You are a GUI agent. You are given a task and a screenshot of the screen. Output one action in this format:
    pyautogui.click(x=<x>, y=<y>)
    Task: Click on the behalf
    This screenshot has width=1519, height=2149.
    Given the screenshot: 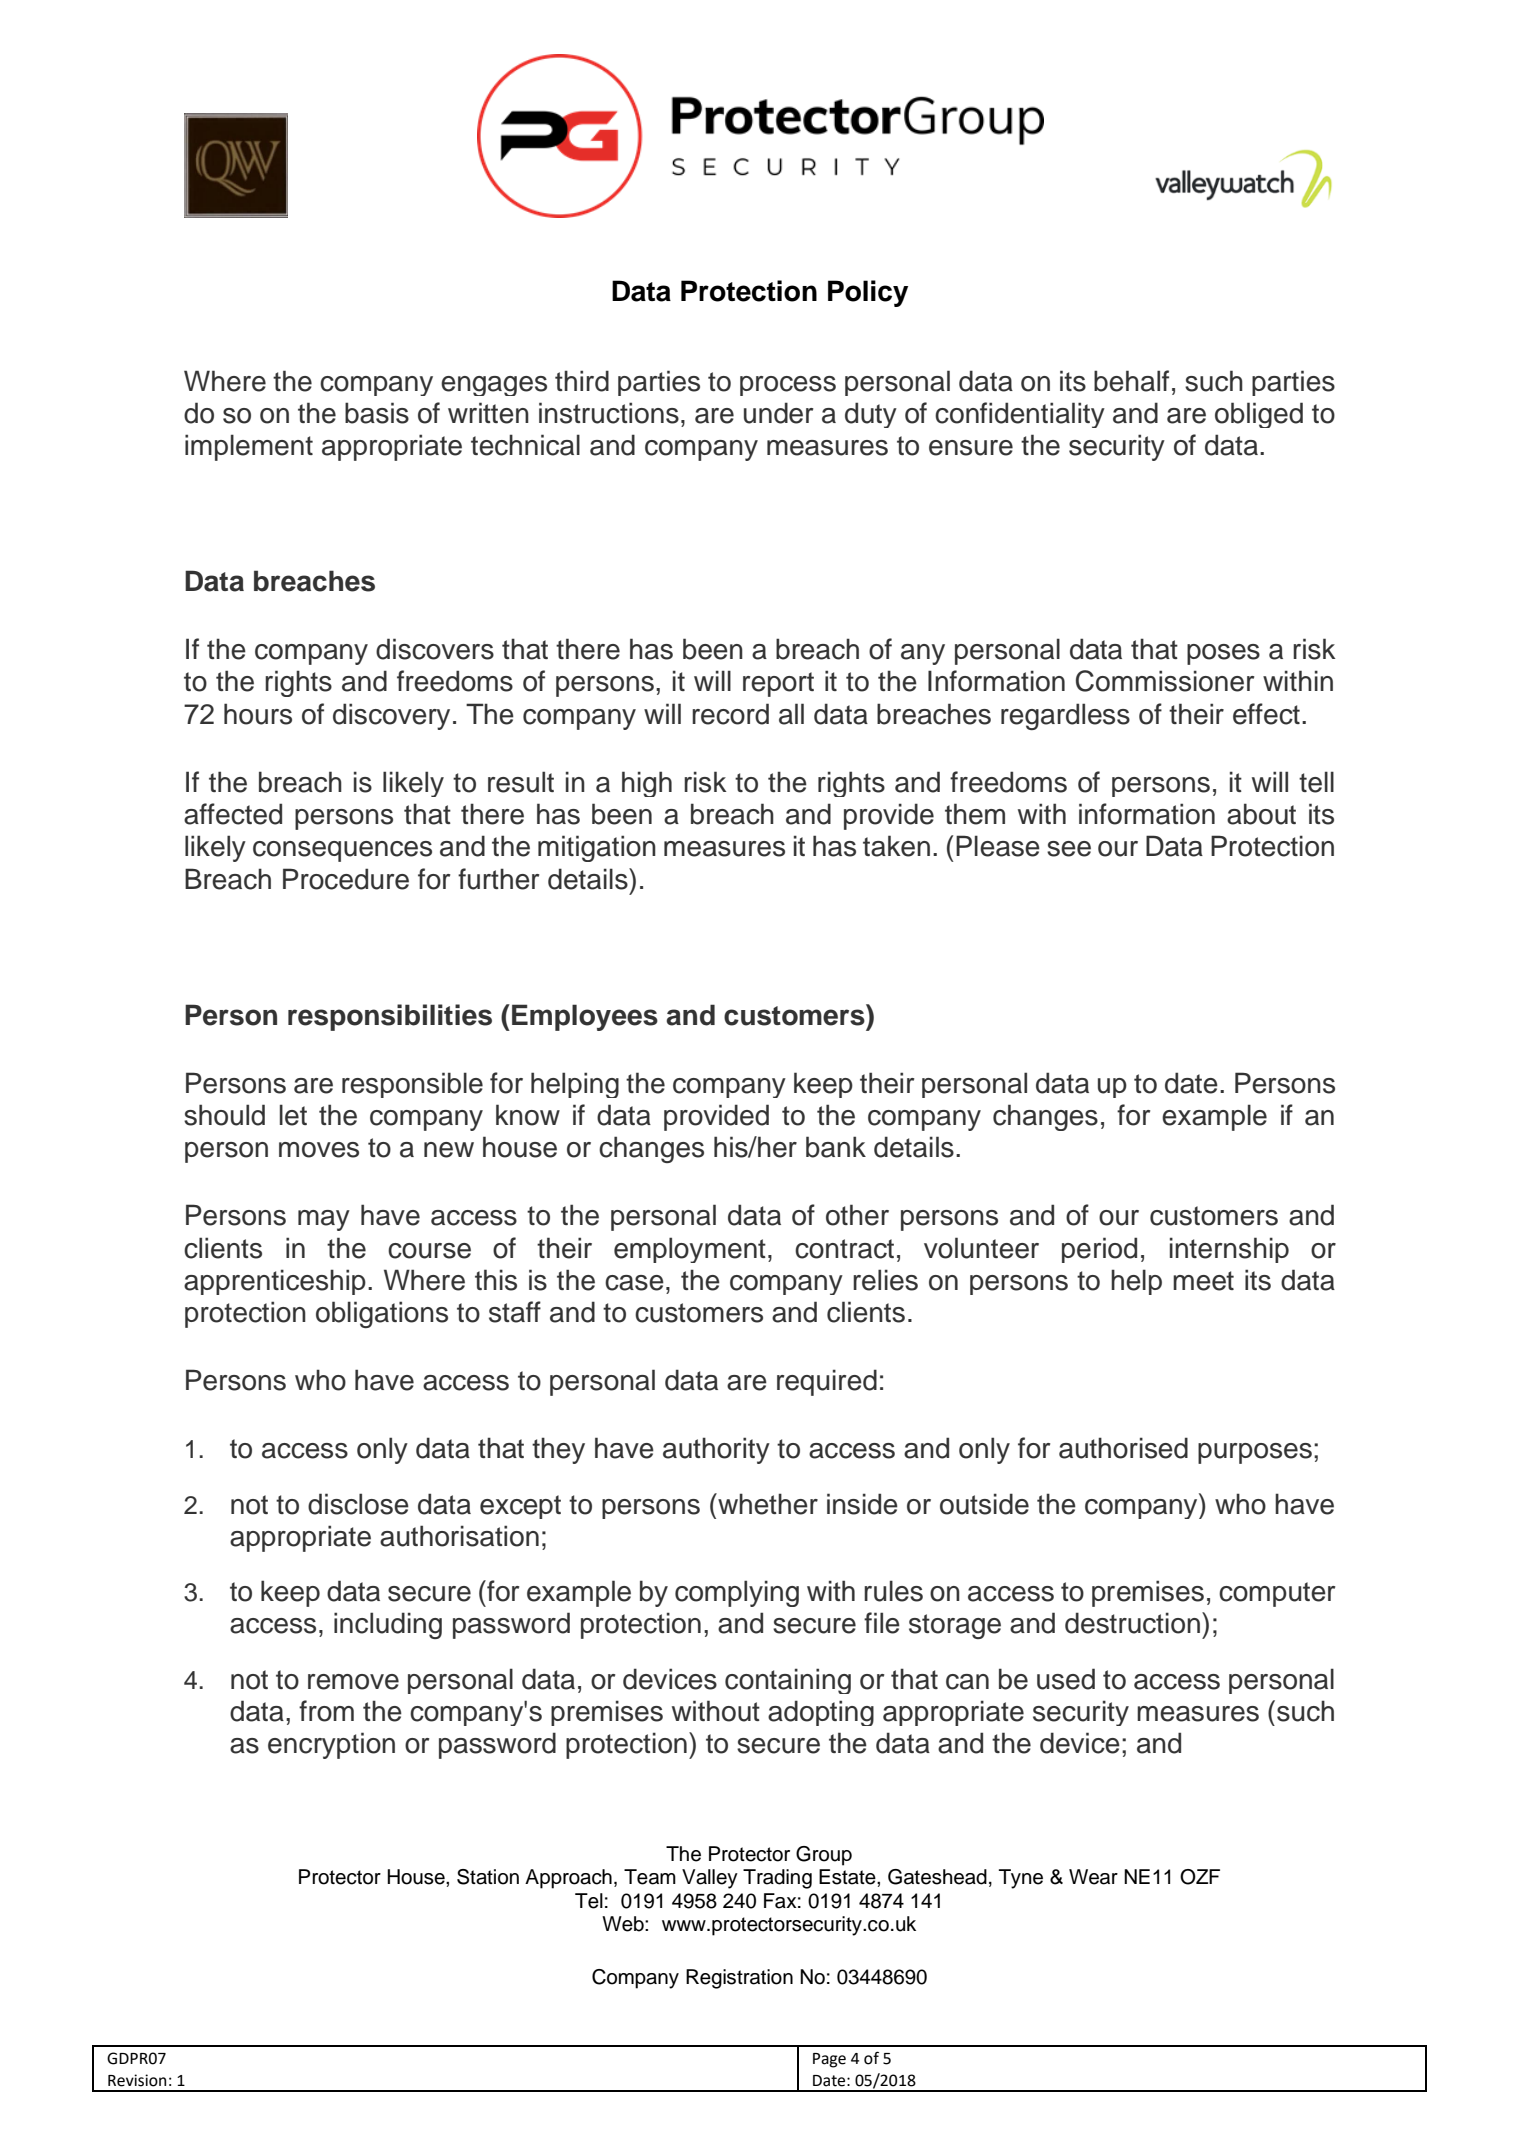 What is the action you would take?
    pyautogui.click(x=1131, y=381)
